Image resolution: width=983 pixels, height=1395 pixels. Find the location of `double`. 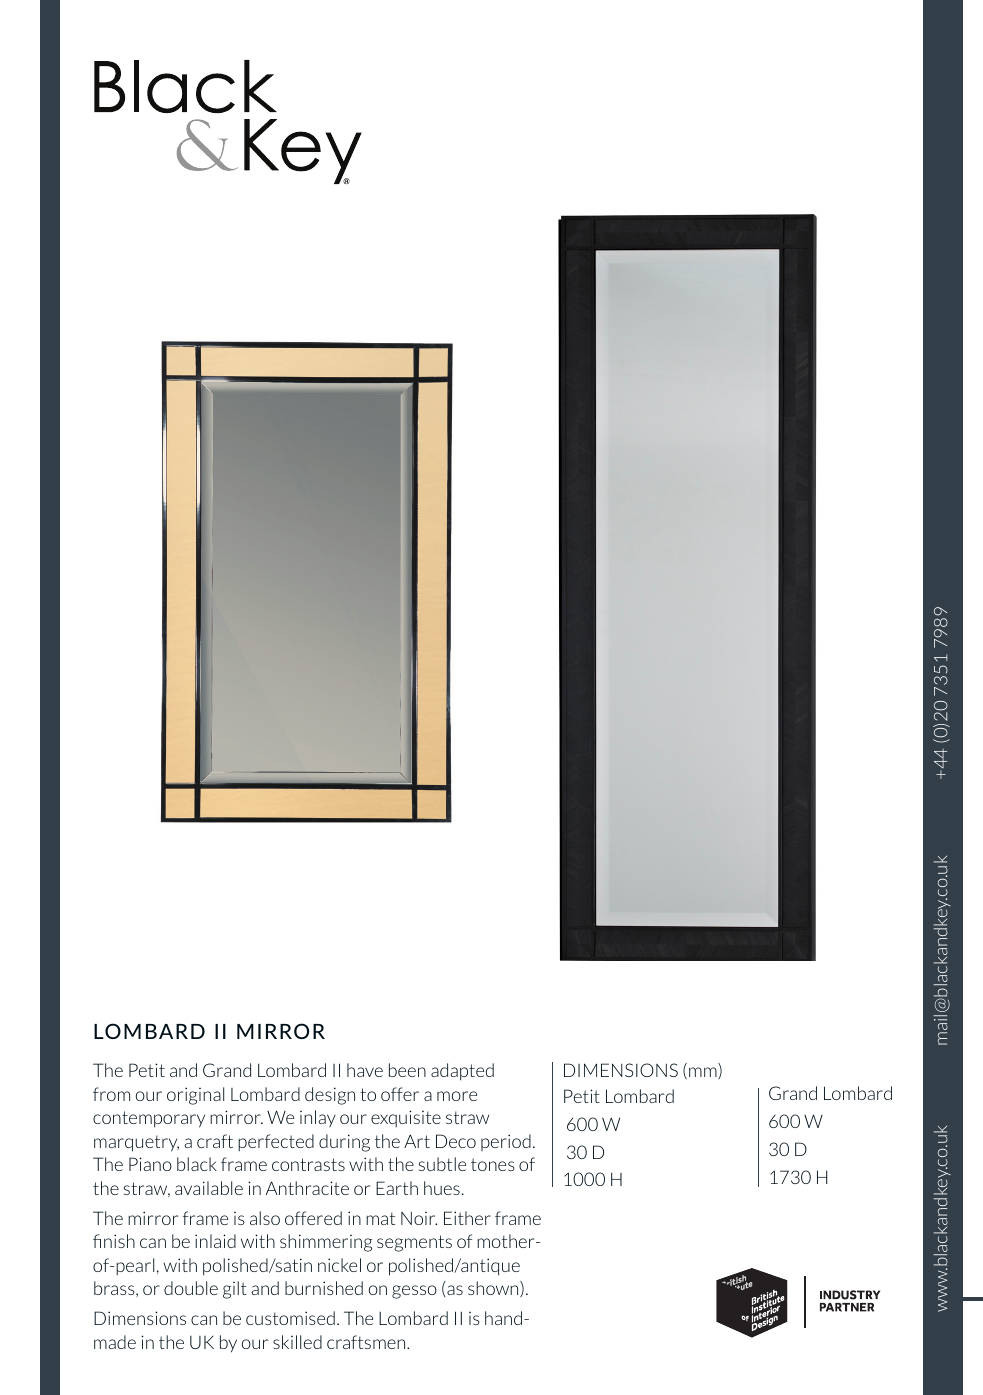

double is located at coordinates (191, 1288).
